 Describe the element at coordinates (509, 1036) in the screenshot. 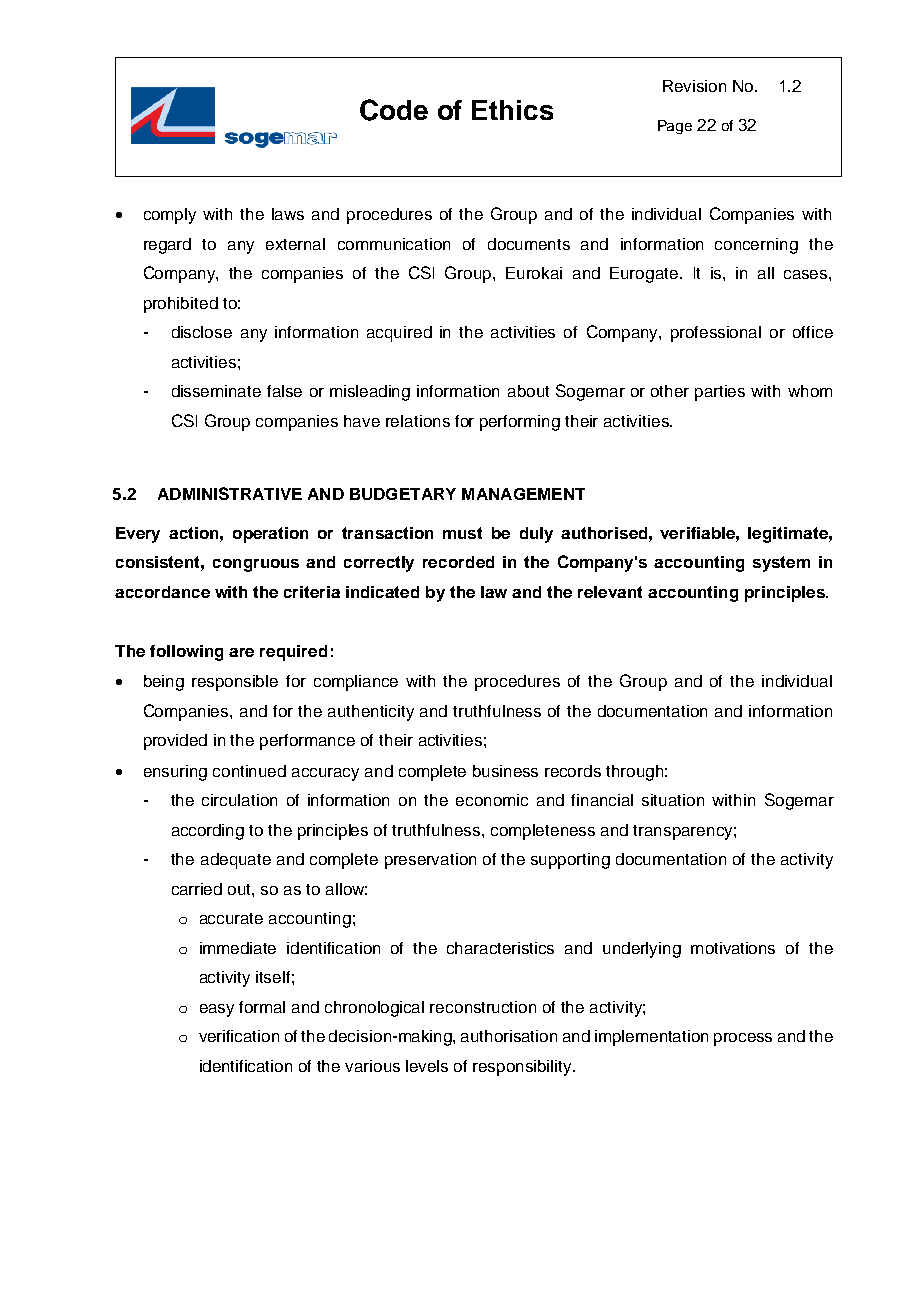

I see `authorisation` at that location.
